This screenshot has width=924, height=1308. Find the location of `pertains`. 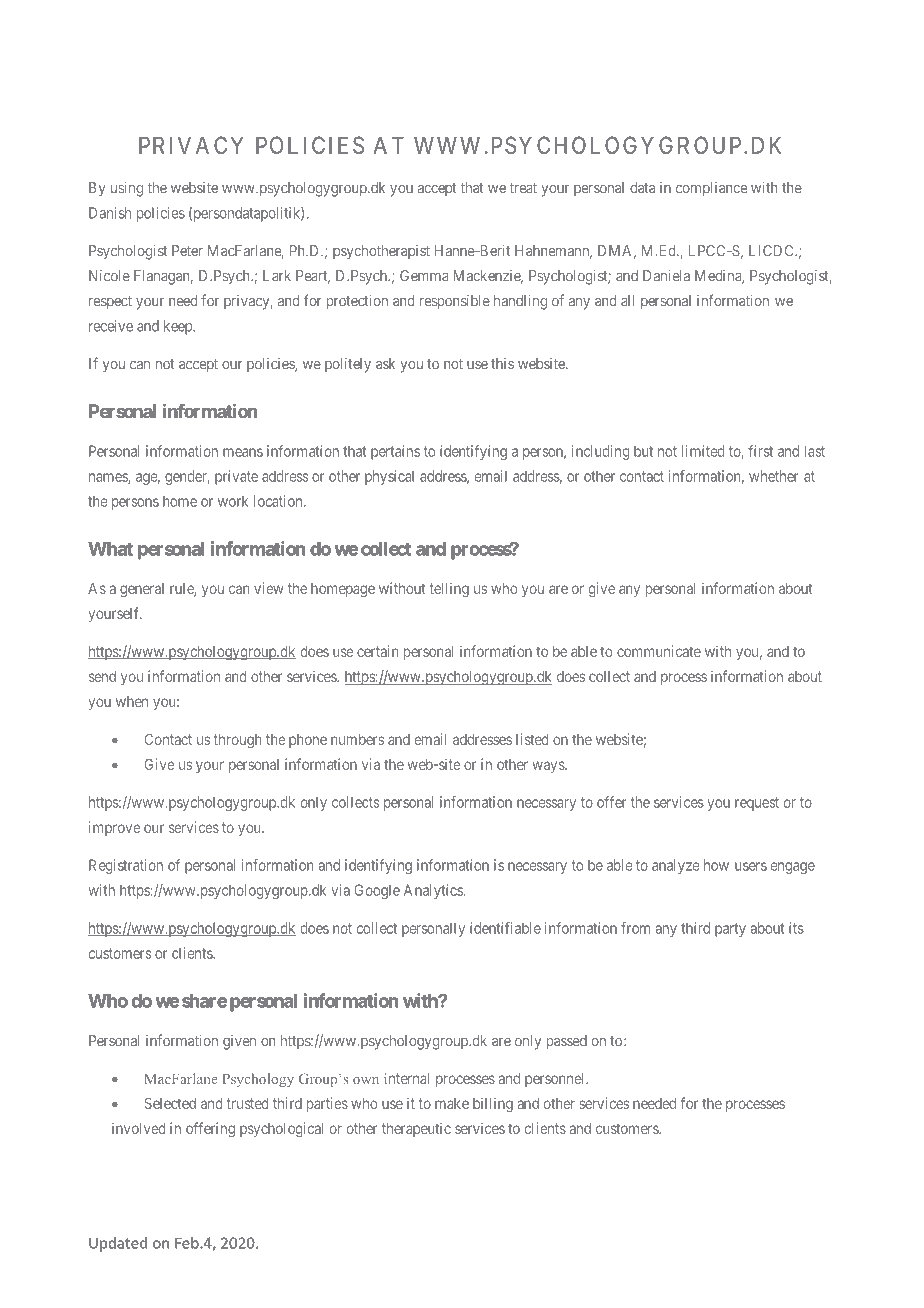

pertains is located at coordinates (395, 452).
